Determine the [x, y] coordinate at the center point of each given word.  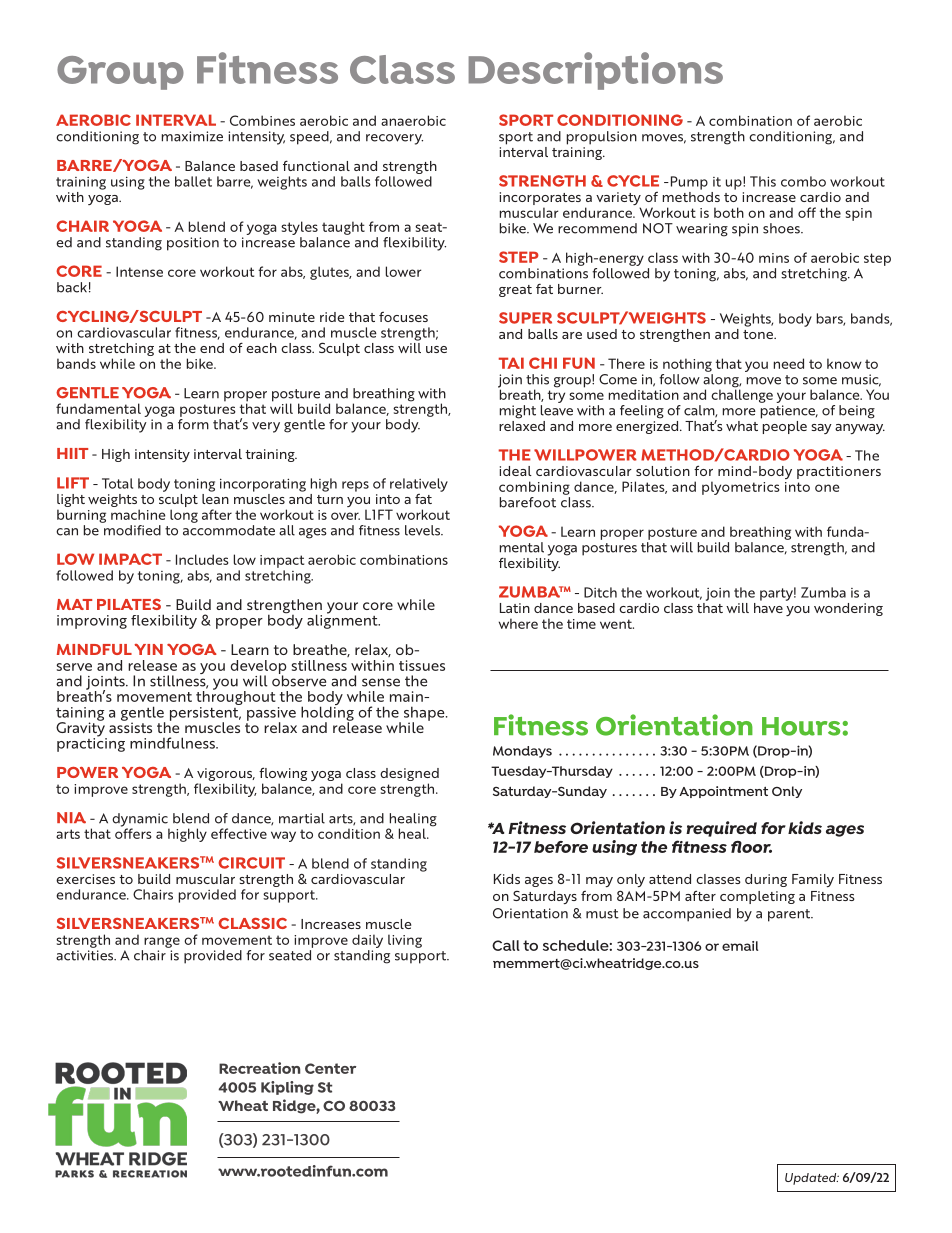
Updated [812, 1179]
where [518, 623]
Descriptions [595, 71]
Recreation [259, 1068]
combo [803, 181]
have [768, 608]
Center [330, 1068]
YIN [148, 649]
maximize [192, 136]
